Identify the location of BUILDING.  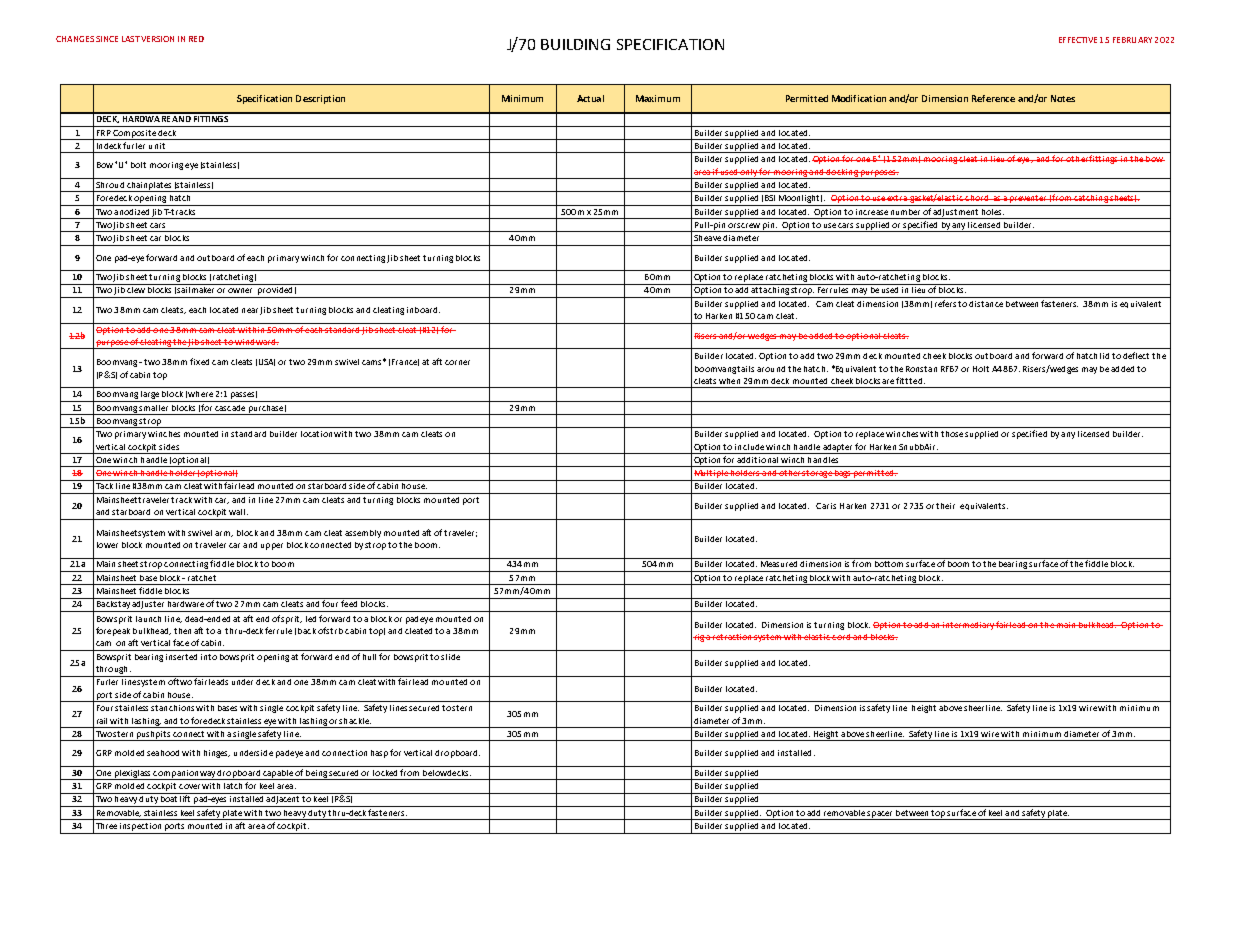
(575, 44).
